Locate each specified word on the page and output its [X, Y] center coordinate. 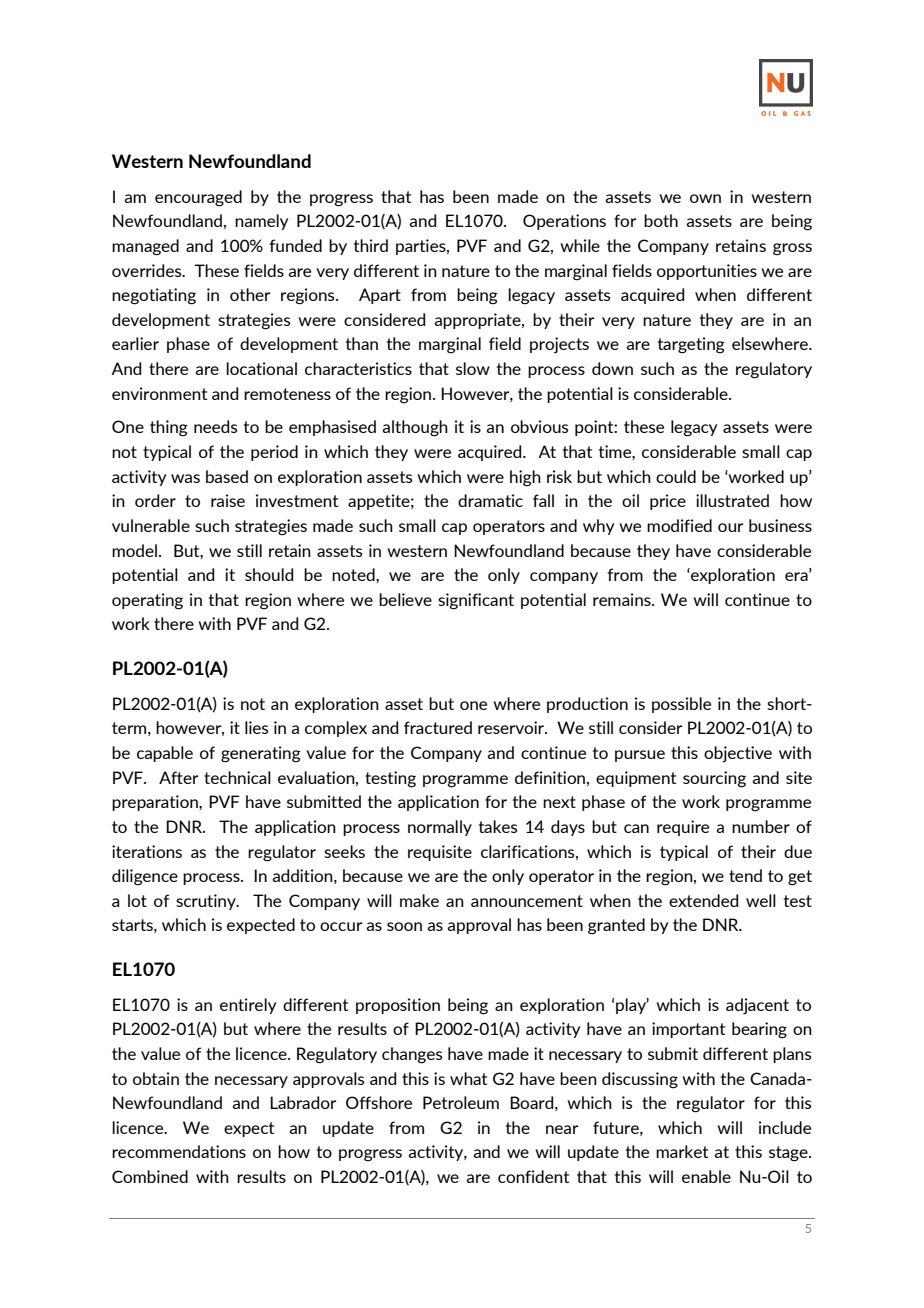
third [371, 245]
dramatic [490, 500]
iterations [147, 851]
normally [440, 828]
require [683, 828]
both [661, 220]
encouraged [198, 198]
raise [228, 500]
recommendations [179, 1151]
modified [679, 525]
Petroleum [461, 1102]
